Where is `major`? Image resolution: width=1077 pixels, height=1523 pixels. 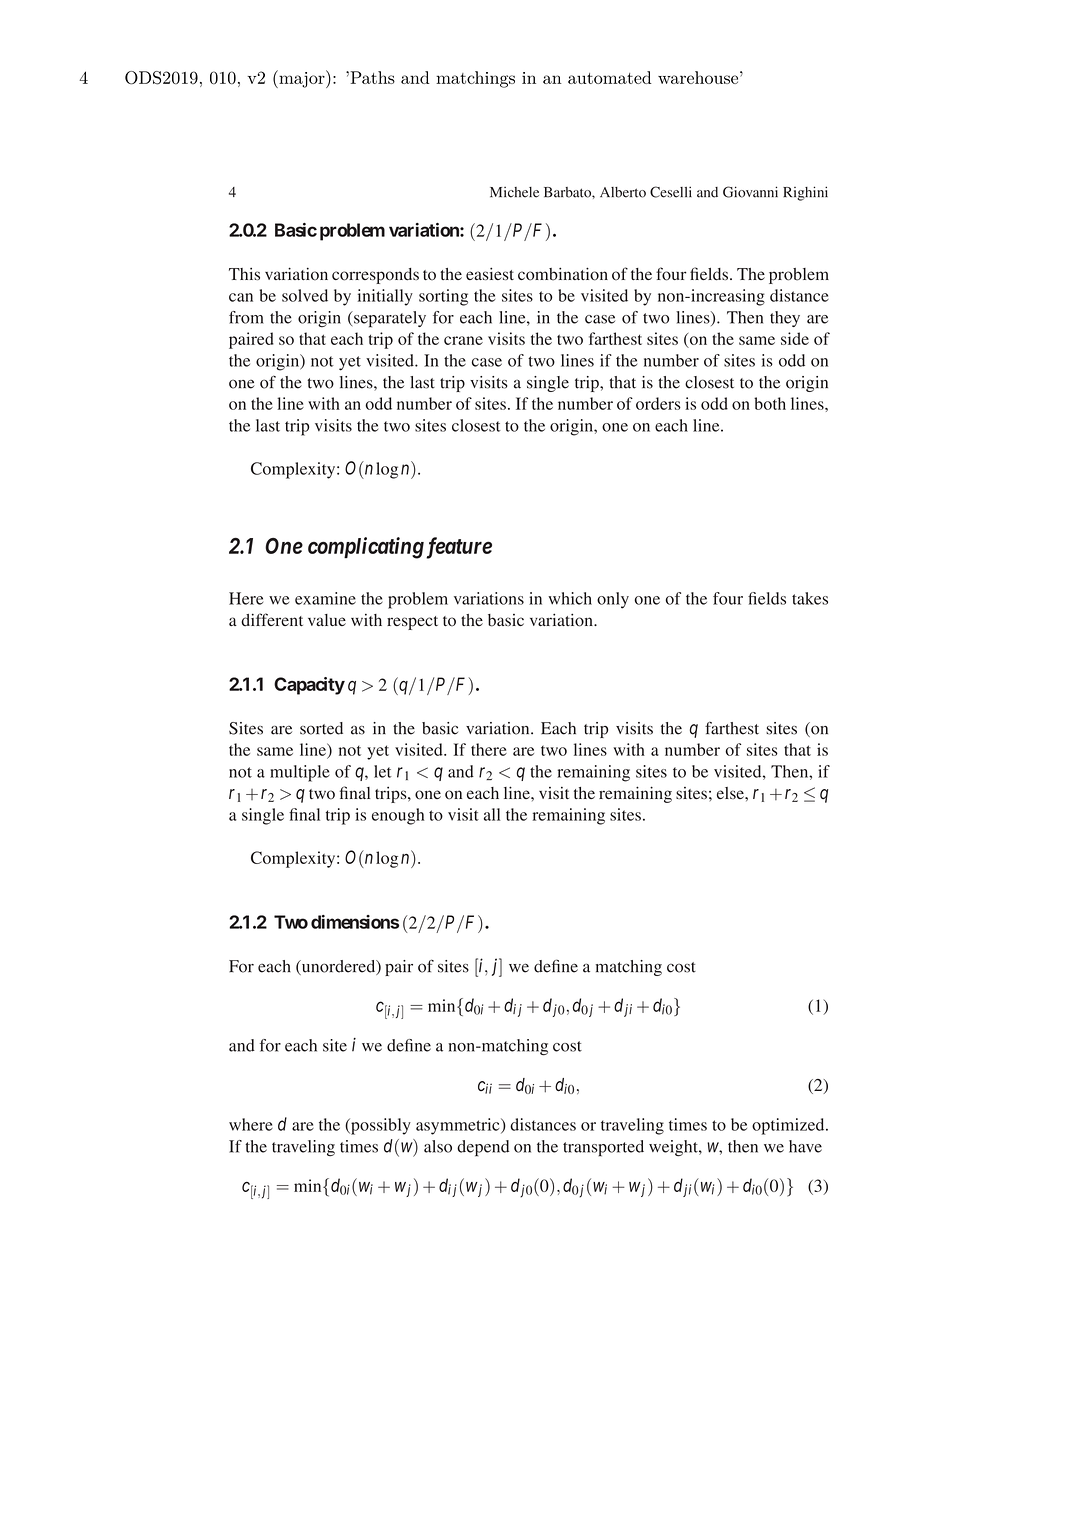
major is located at coordinates (302, 79).
